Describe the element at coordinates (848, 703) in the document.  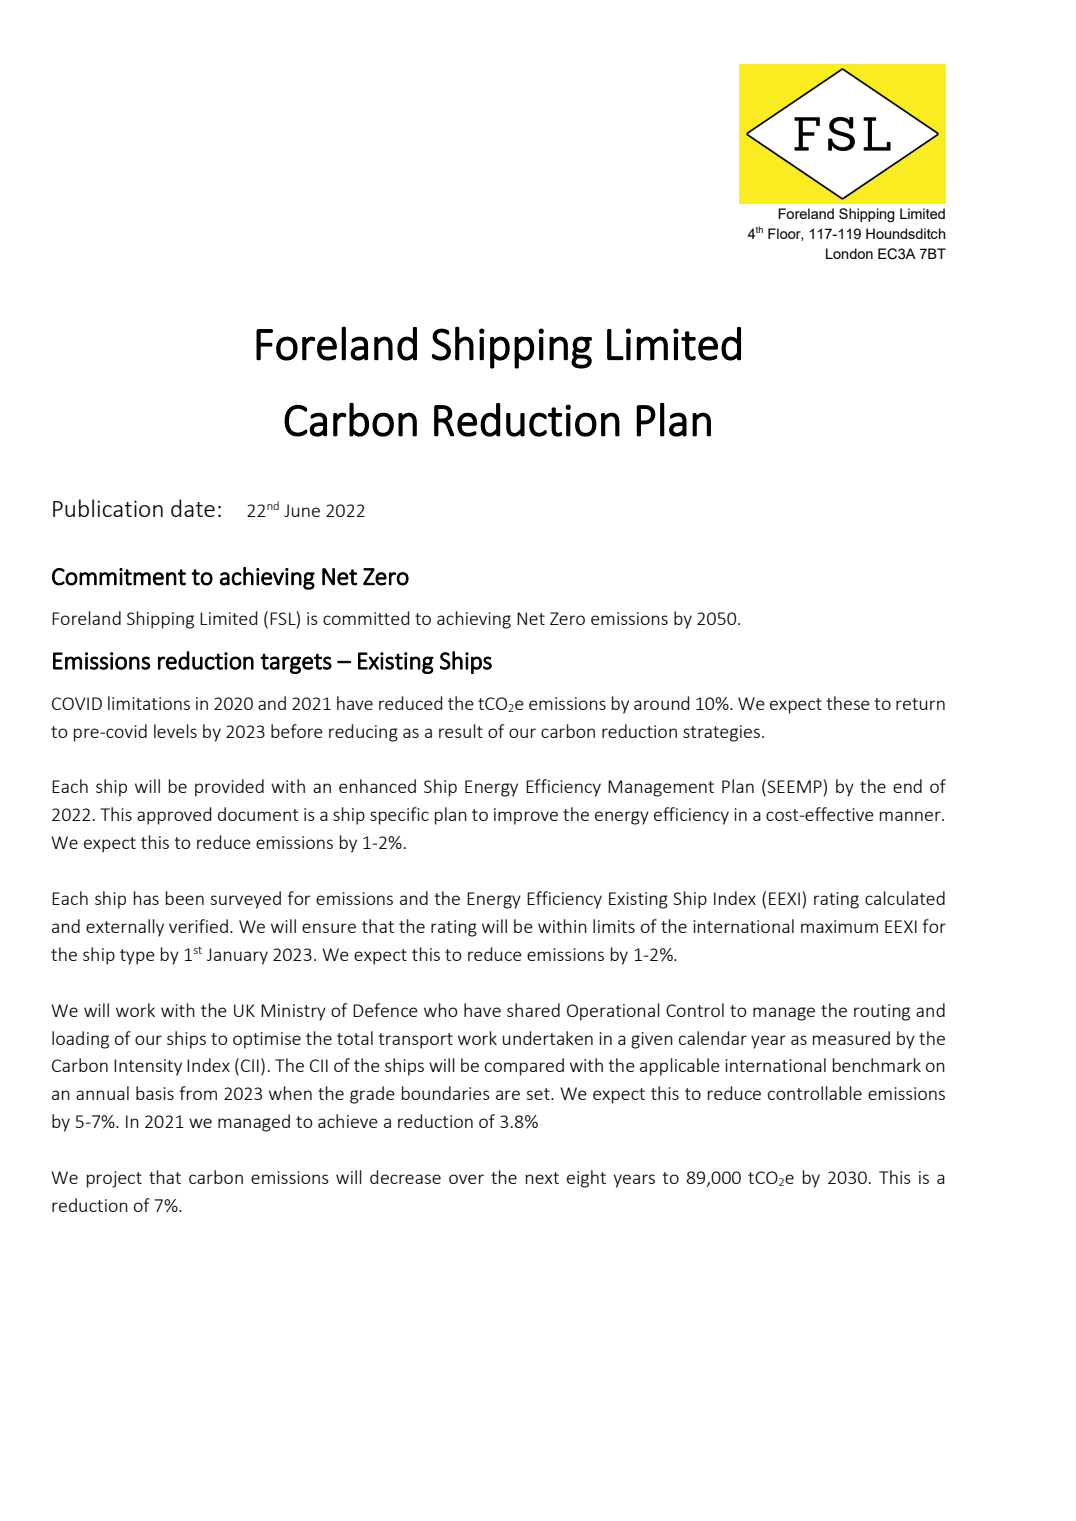
I see `these` at that location.
